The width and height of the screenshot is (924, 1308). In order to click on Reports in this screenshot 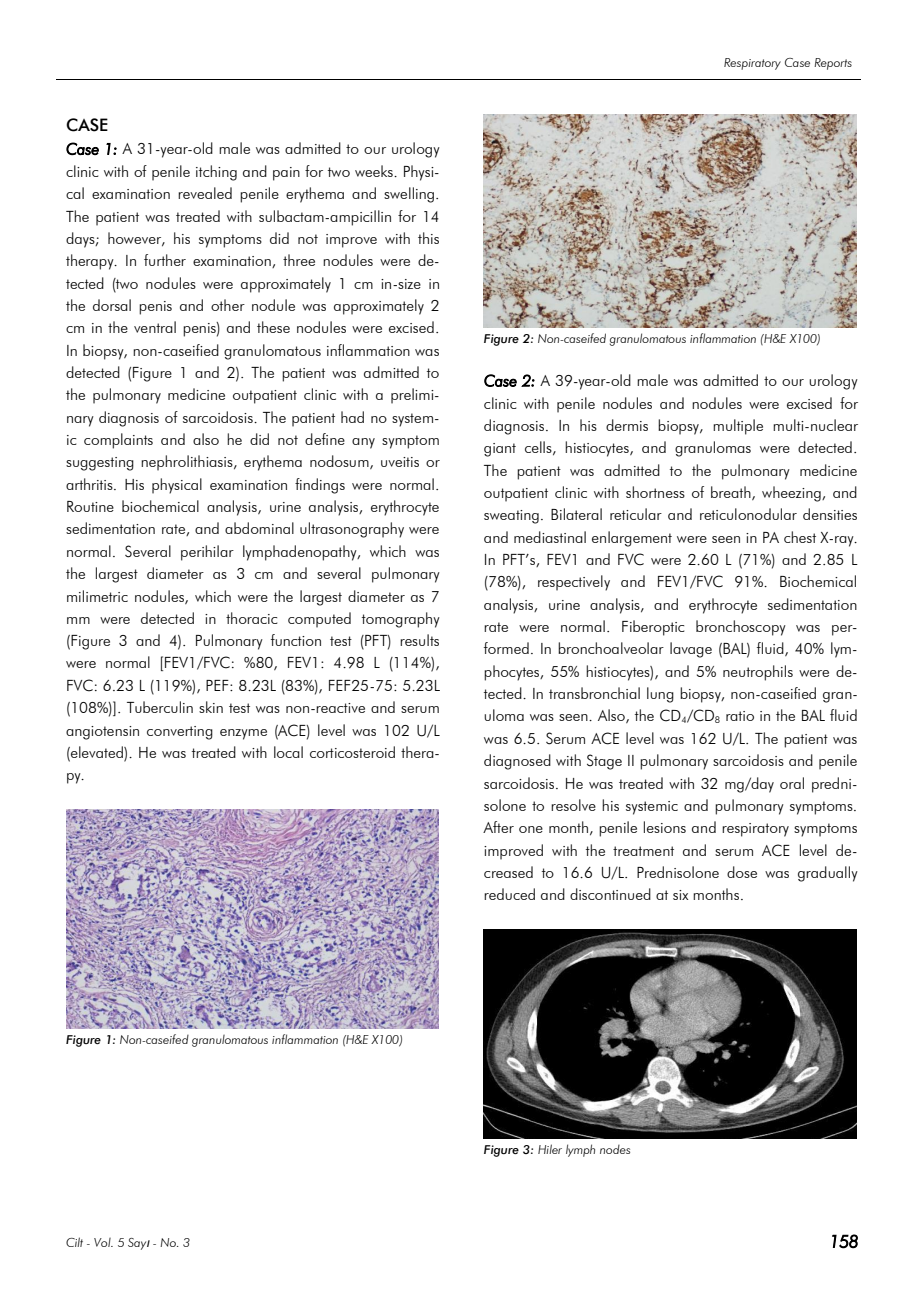, I will do `click(833, 64)`.
